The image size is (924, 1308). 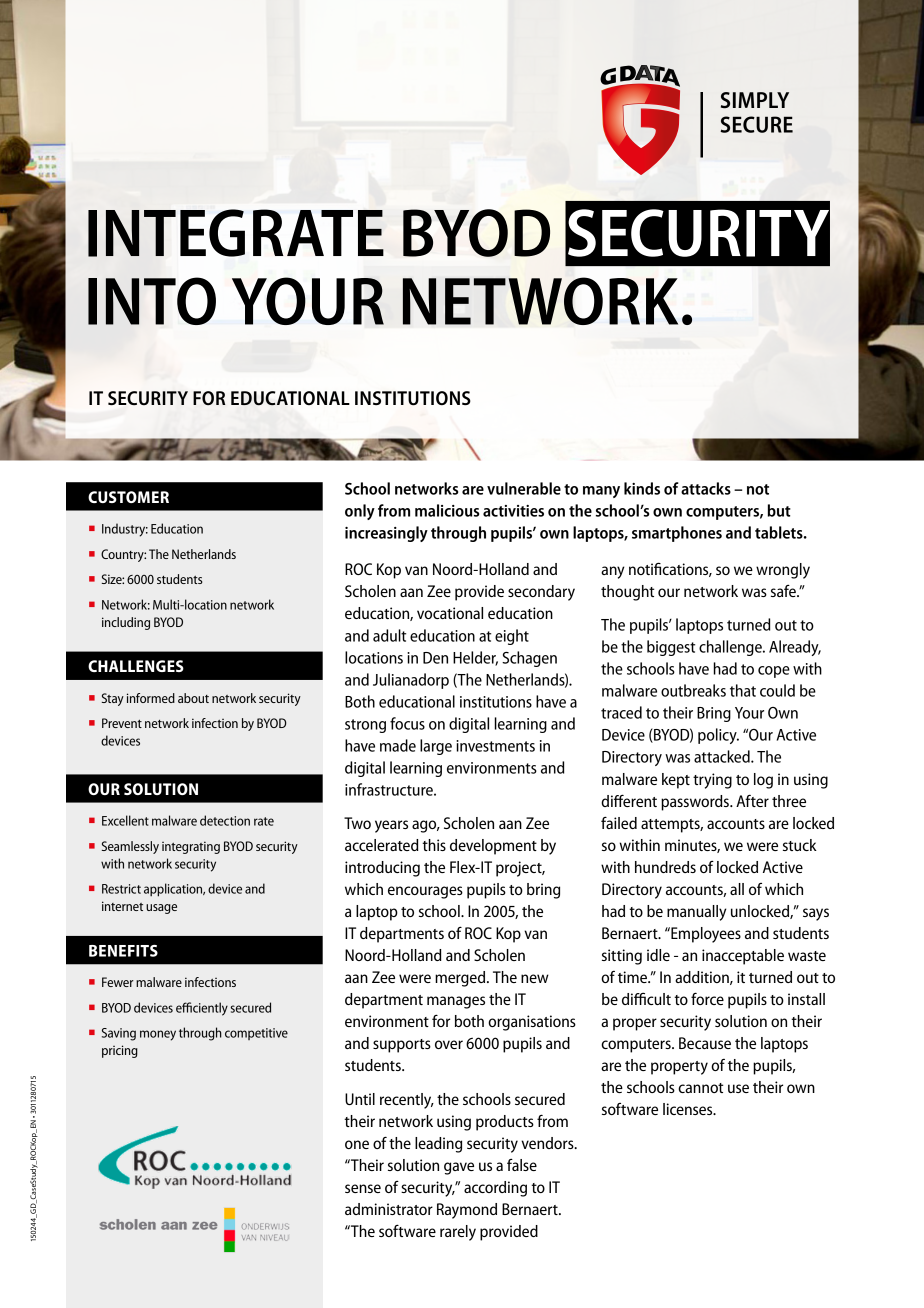 What do you see at coordinates (779, 510) in the screenshot?
I see `but` at bounding box center [779, 510].
